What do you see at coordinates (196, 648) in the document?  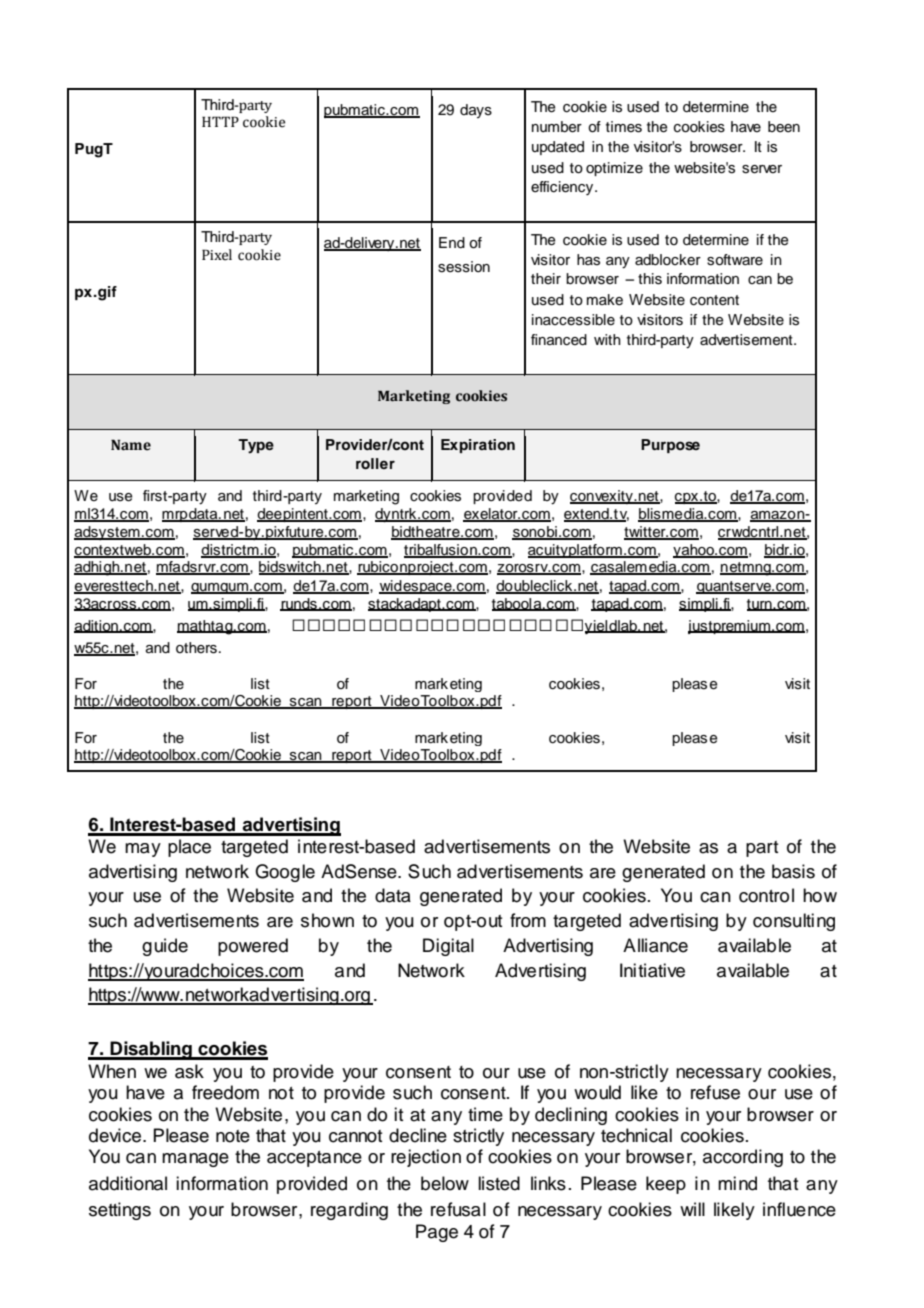 I see `others` at bounding box center [196, 648].
